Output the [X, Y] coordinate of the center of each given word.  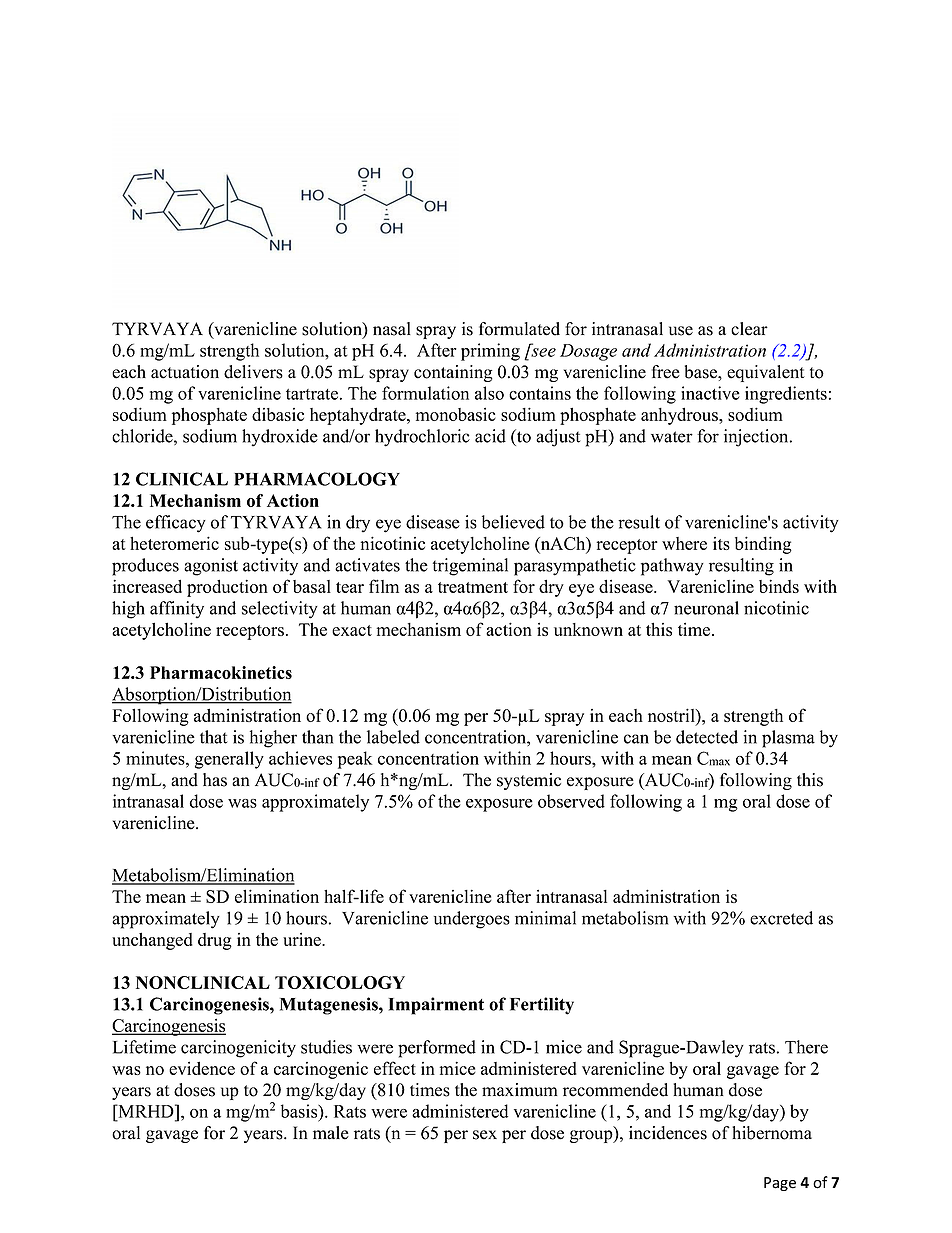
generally [229, 760]
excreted [781, 918]
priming [490, 352]
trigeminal [470, 567]
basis [300, 1111]
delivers [253, 372]
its [721, 543]
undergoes [472, 920]
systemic [529, 781]
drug [215, 941]
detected [707, 737]
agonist [211, 567]
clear [749, 329]
